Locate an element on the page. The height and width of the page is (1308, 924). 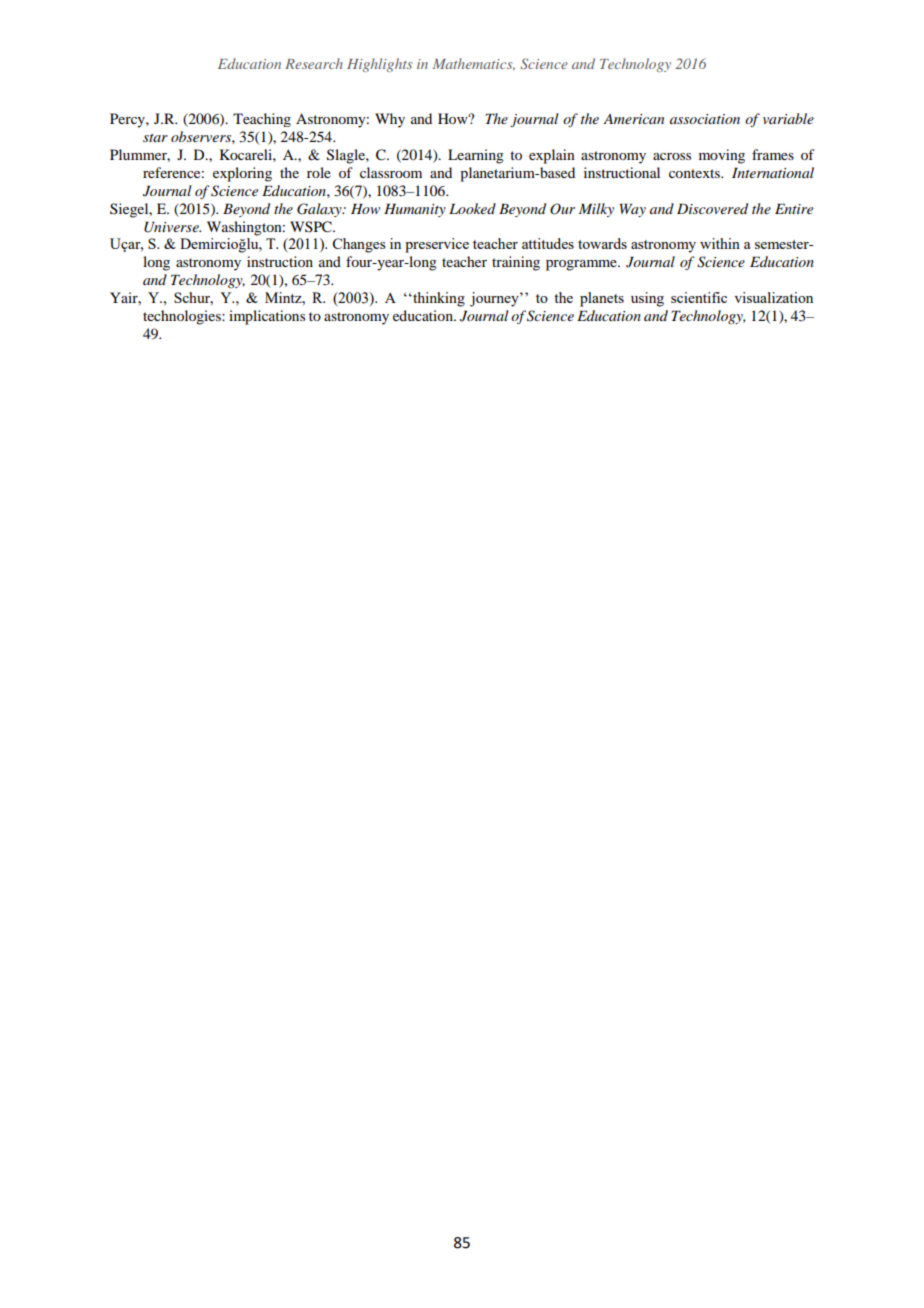
moving is located at coordinates (722, 156).
